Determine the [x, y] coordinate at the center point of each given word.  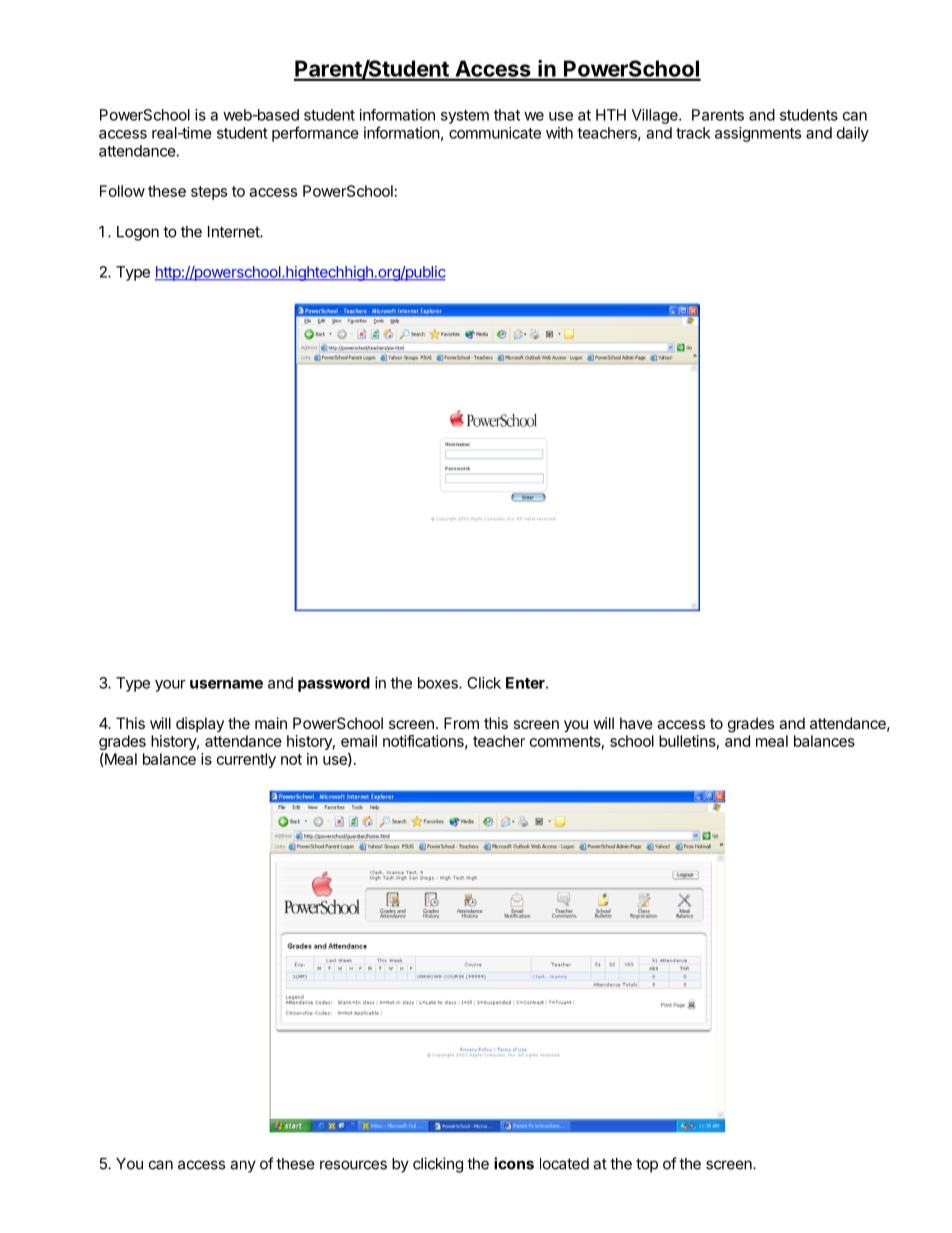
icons [514, 1163]
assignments [758, 134]
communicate [495, 133]
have [636, 723]
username [226, 684]
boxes [439, 683]
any [243, 1166]
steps [209, 193]
